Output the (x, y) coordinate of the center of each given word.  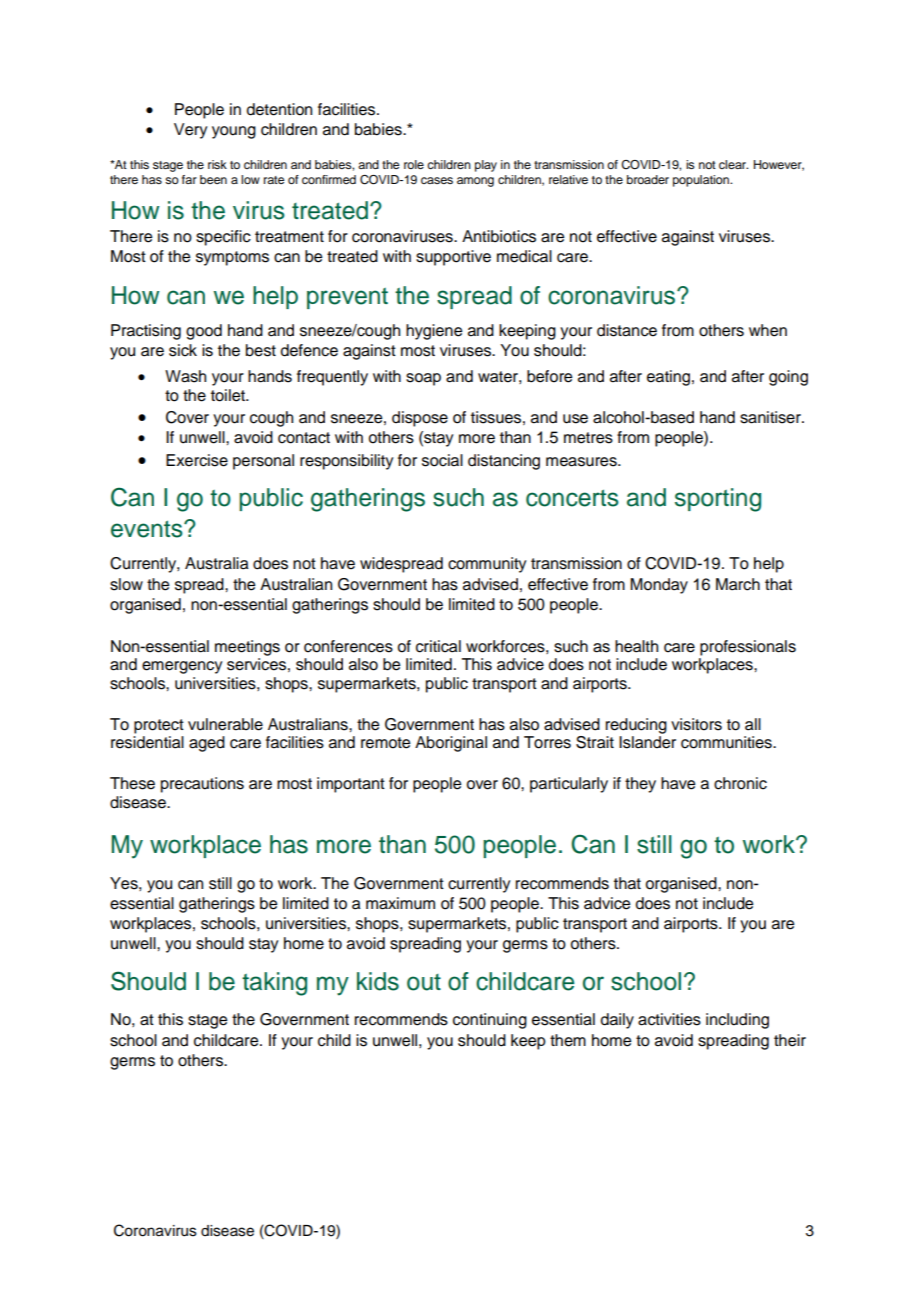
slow (126, 584)
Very (190, 131)
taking (274, 984)
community (487, 565)
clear (733, 164)
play (486, 166)
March (738, 584)
